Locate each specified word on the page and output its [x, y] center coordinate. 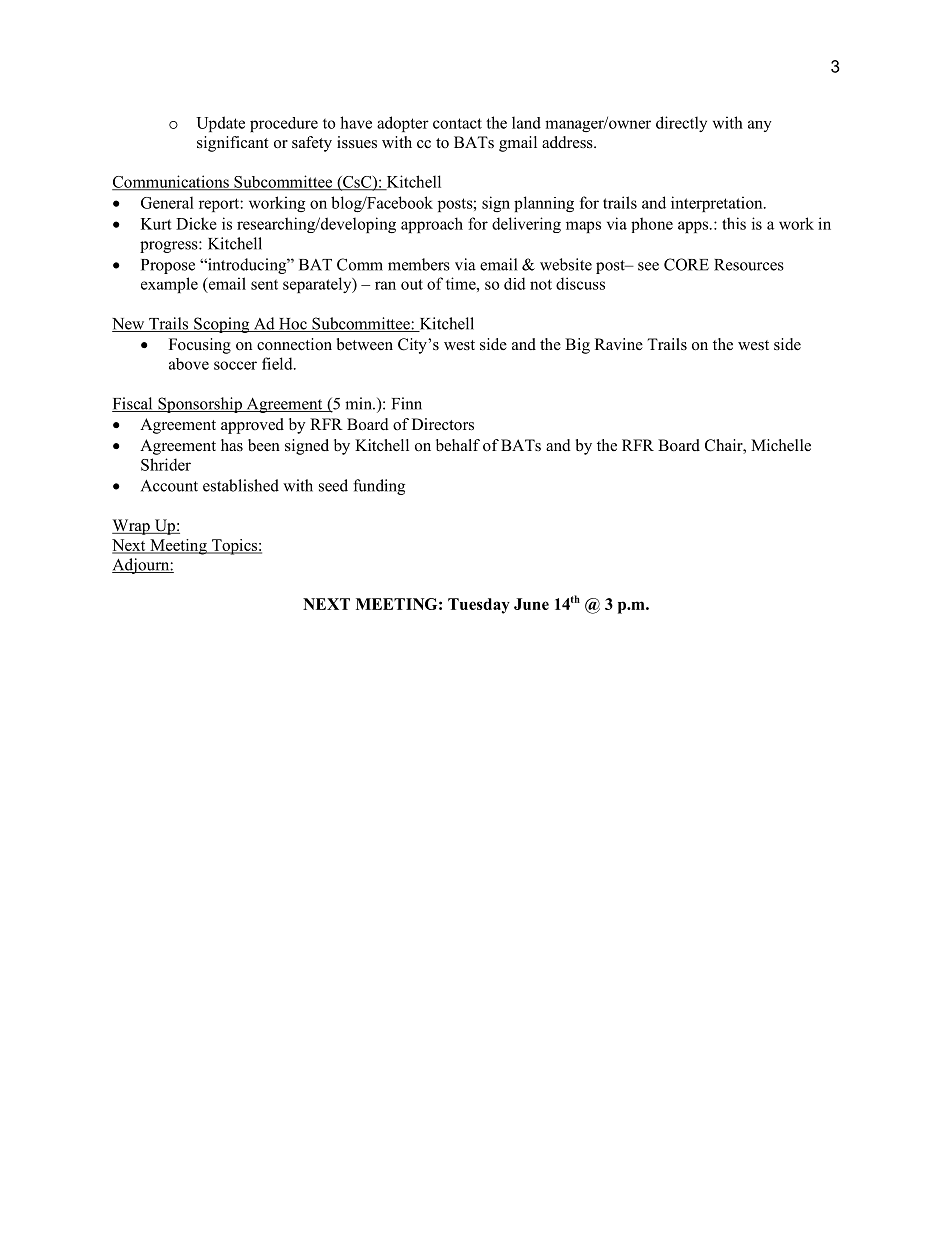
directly [681, 124]
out [412, 284]
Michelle [781, 445]
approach [432, 225]
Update [220, 124]
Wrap [132, 527]
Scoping [222, 325]
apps [694, 227]
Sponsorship [200, 405]
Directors [443, 424]
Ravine [619, 344]
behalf [458, 445]
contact [457, 123]
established [241, 485]
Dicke [196, 223]
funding [379, 487]
